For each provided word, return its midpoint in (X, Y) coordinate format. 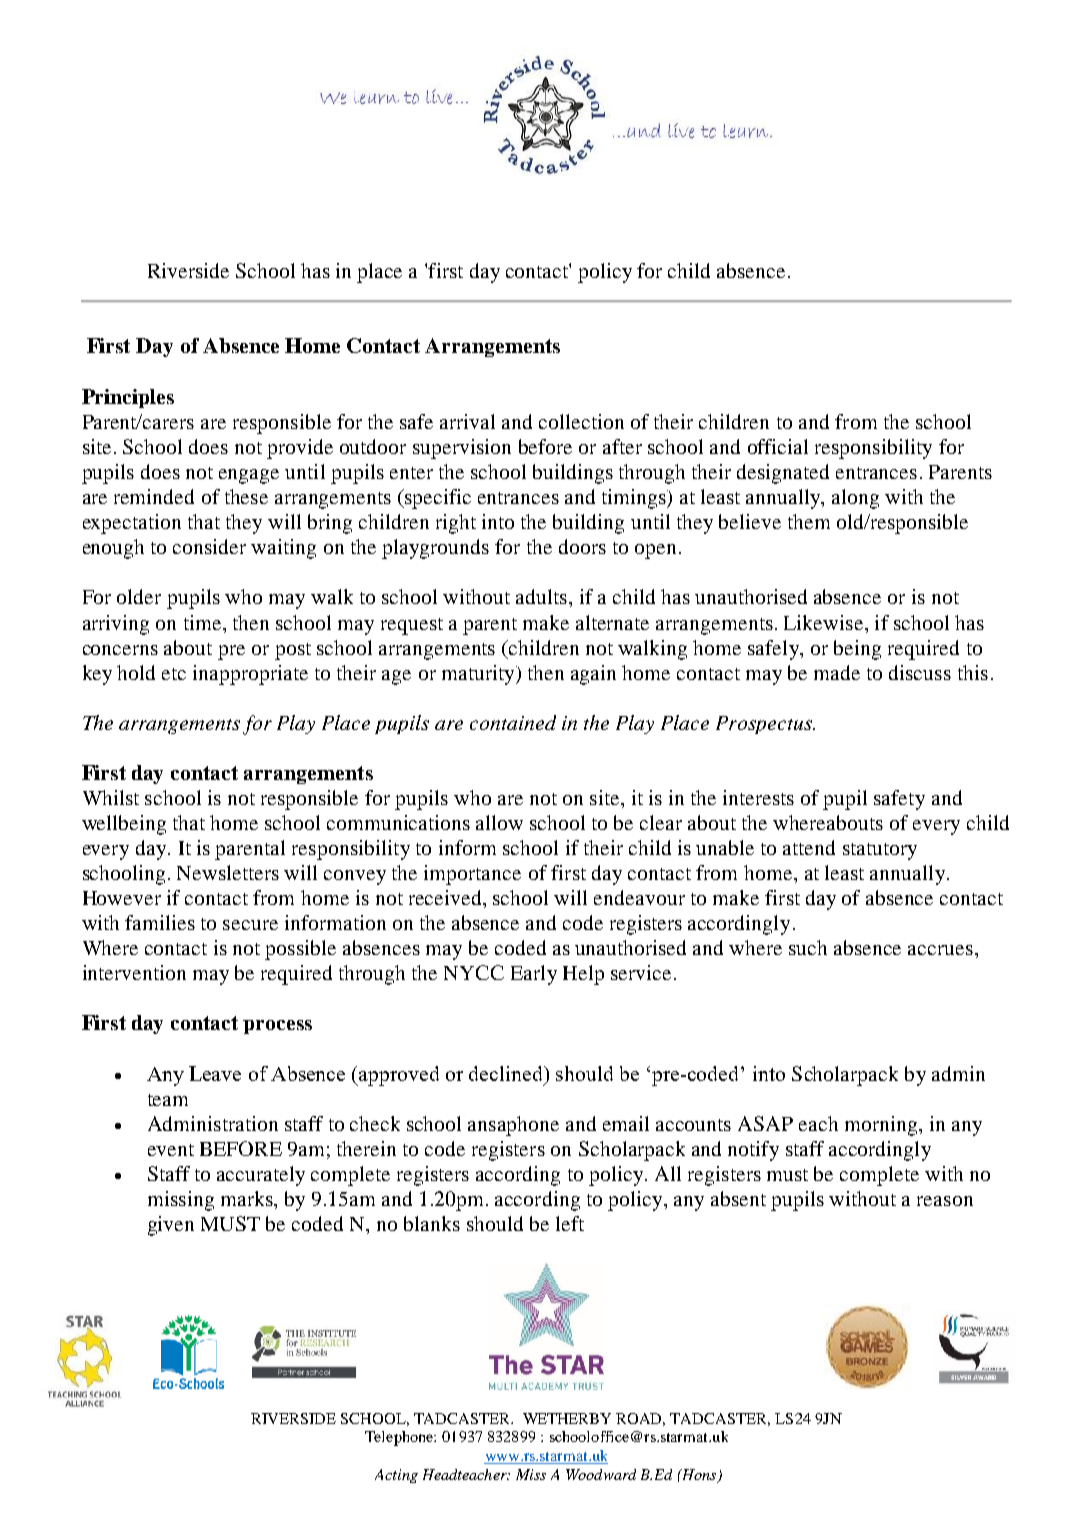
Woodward (601, 1474)
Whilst (111, 797)
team (168, 1100)
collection (581, 421)
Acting (396, 1476)
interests (758, 797)
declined (507, 1073)
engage (249, 476)
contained (513, 722)
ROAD (640, 1419)
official (778, 446)
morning (882, 1126)
